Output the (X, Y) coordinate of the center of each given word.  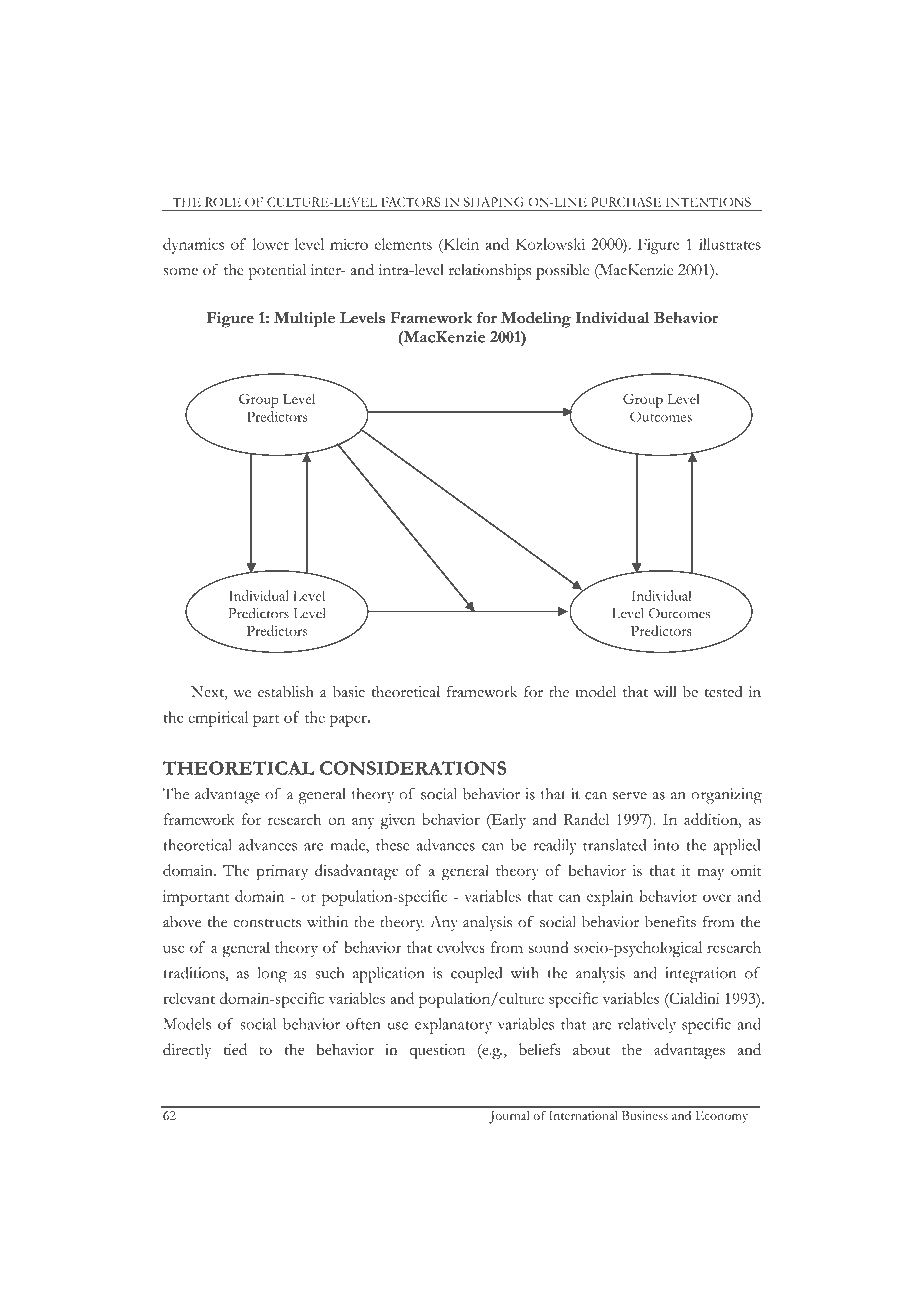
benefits (670, 921)
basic (349, 691)
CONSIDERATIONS (413, 768)
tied (235, 1049)
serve (630, 796)
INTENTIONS (708, 202)
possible (562, 272)
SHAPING (494, 202)
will (665, 691)
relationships (490, 272)
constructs (267, 923)
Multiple (304, 320)
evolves (461, 947)
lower (271, 244)
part (266, 720)
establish (286, 692)
